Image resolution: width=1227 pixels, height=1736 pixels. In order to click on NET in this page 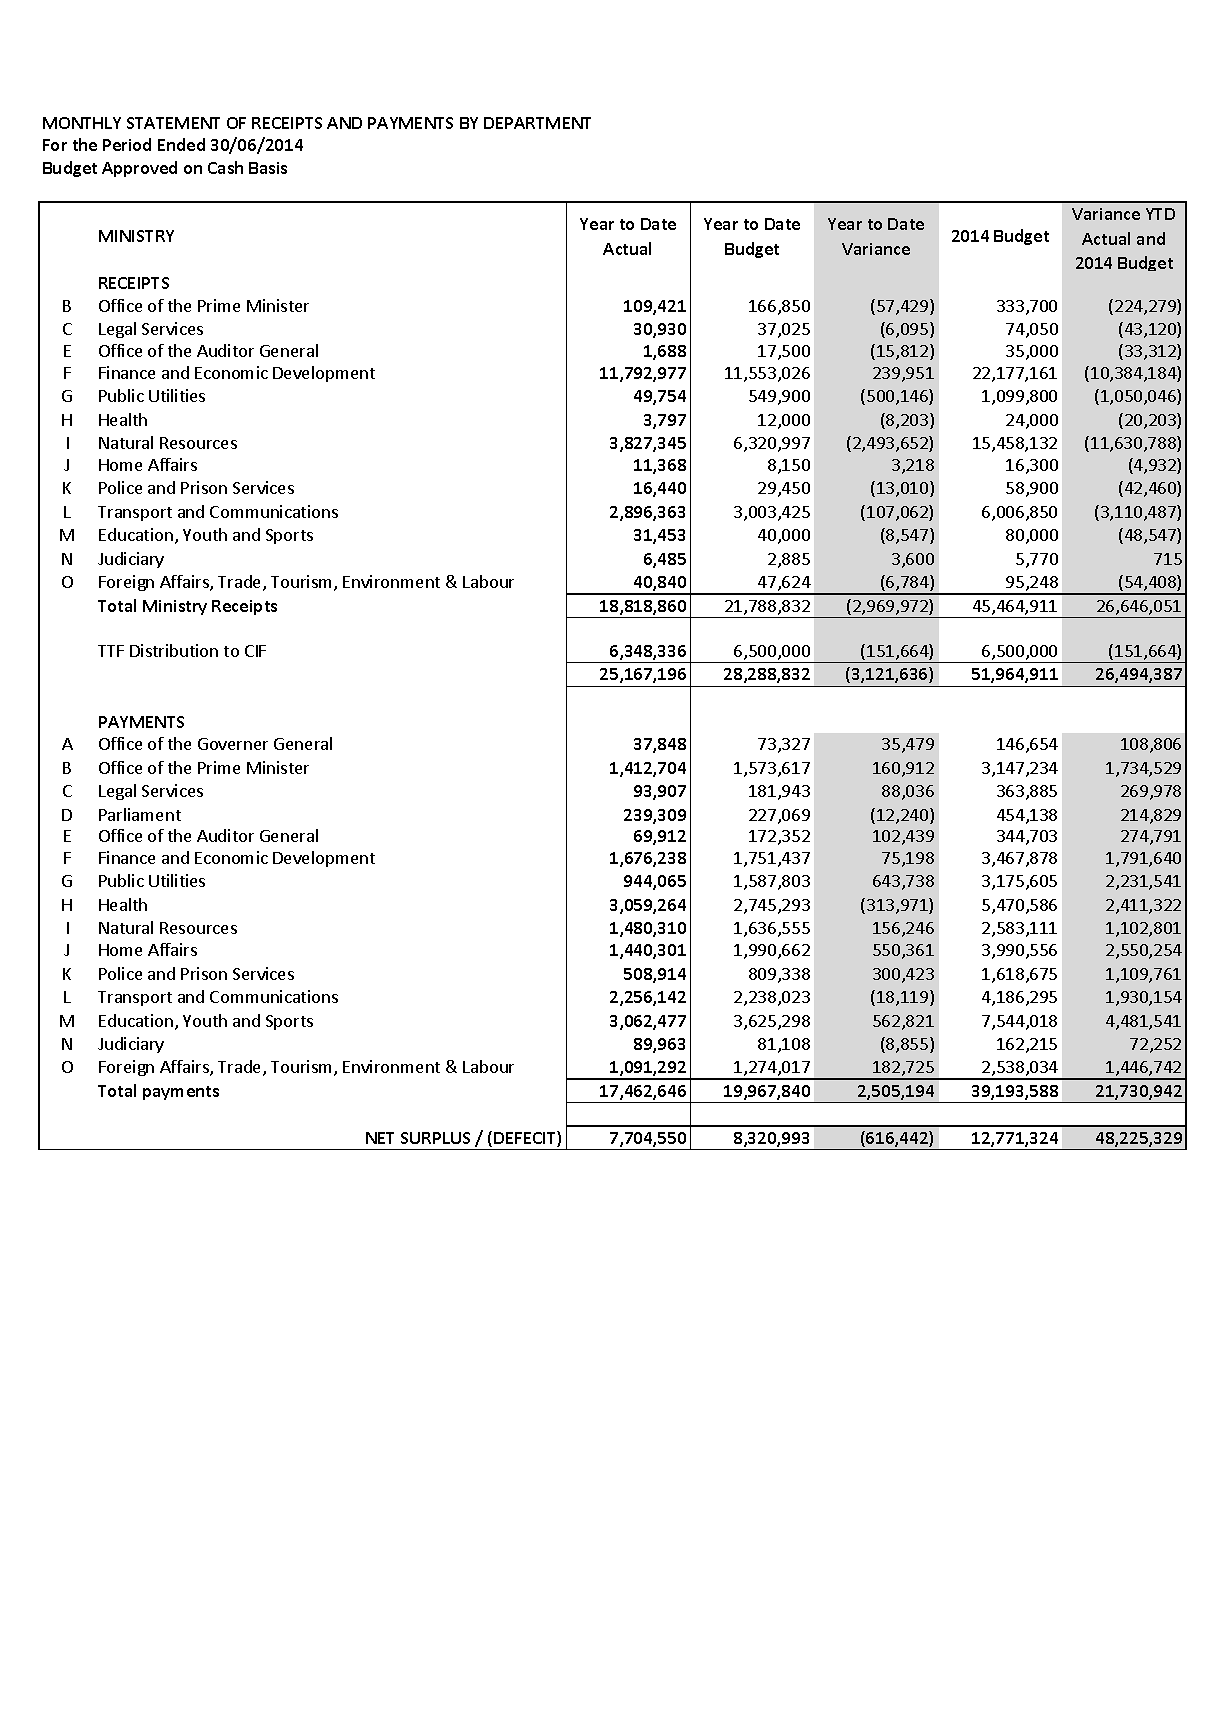, I will do `click(380, 1138)`.
